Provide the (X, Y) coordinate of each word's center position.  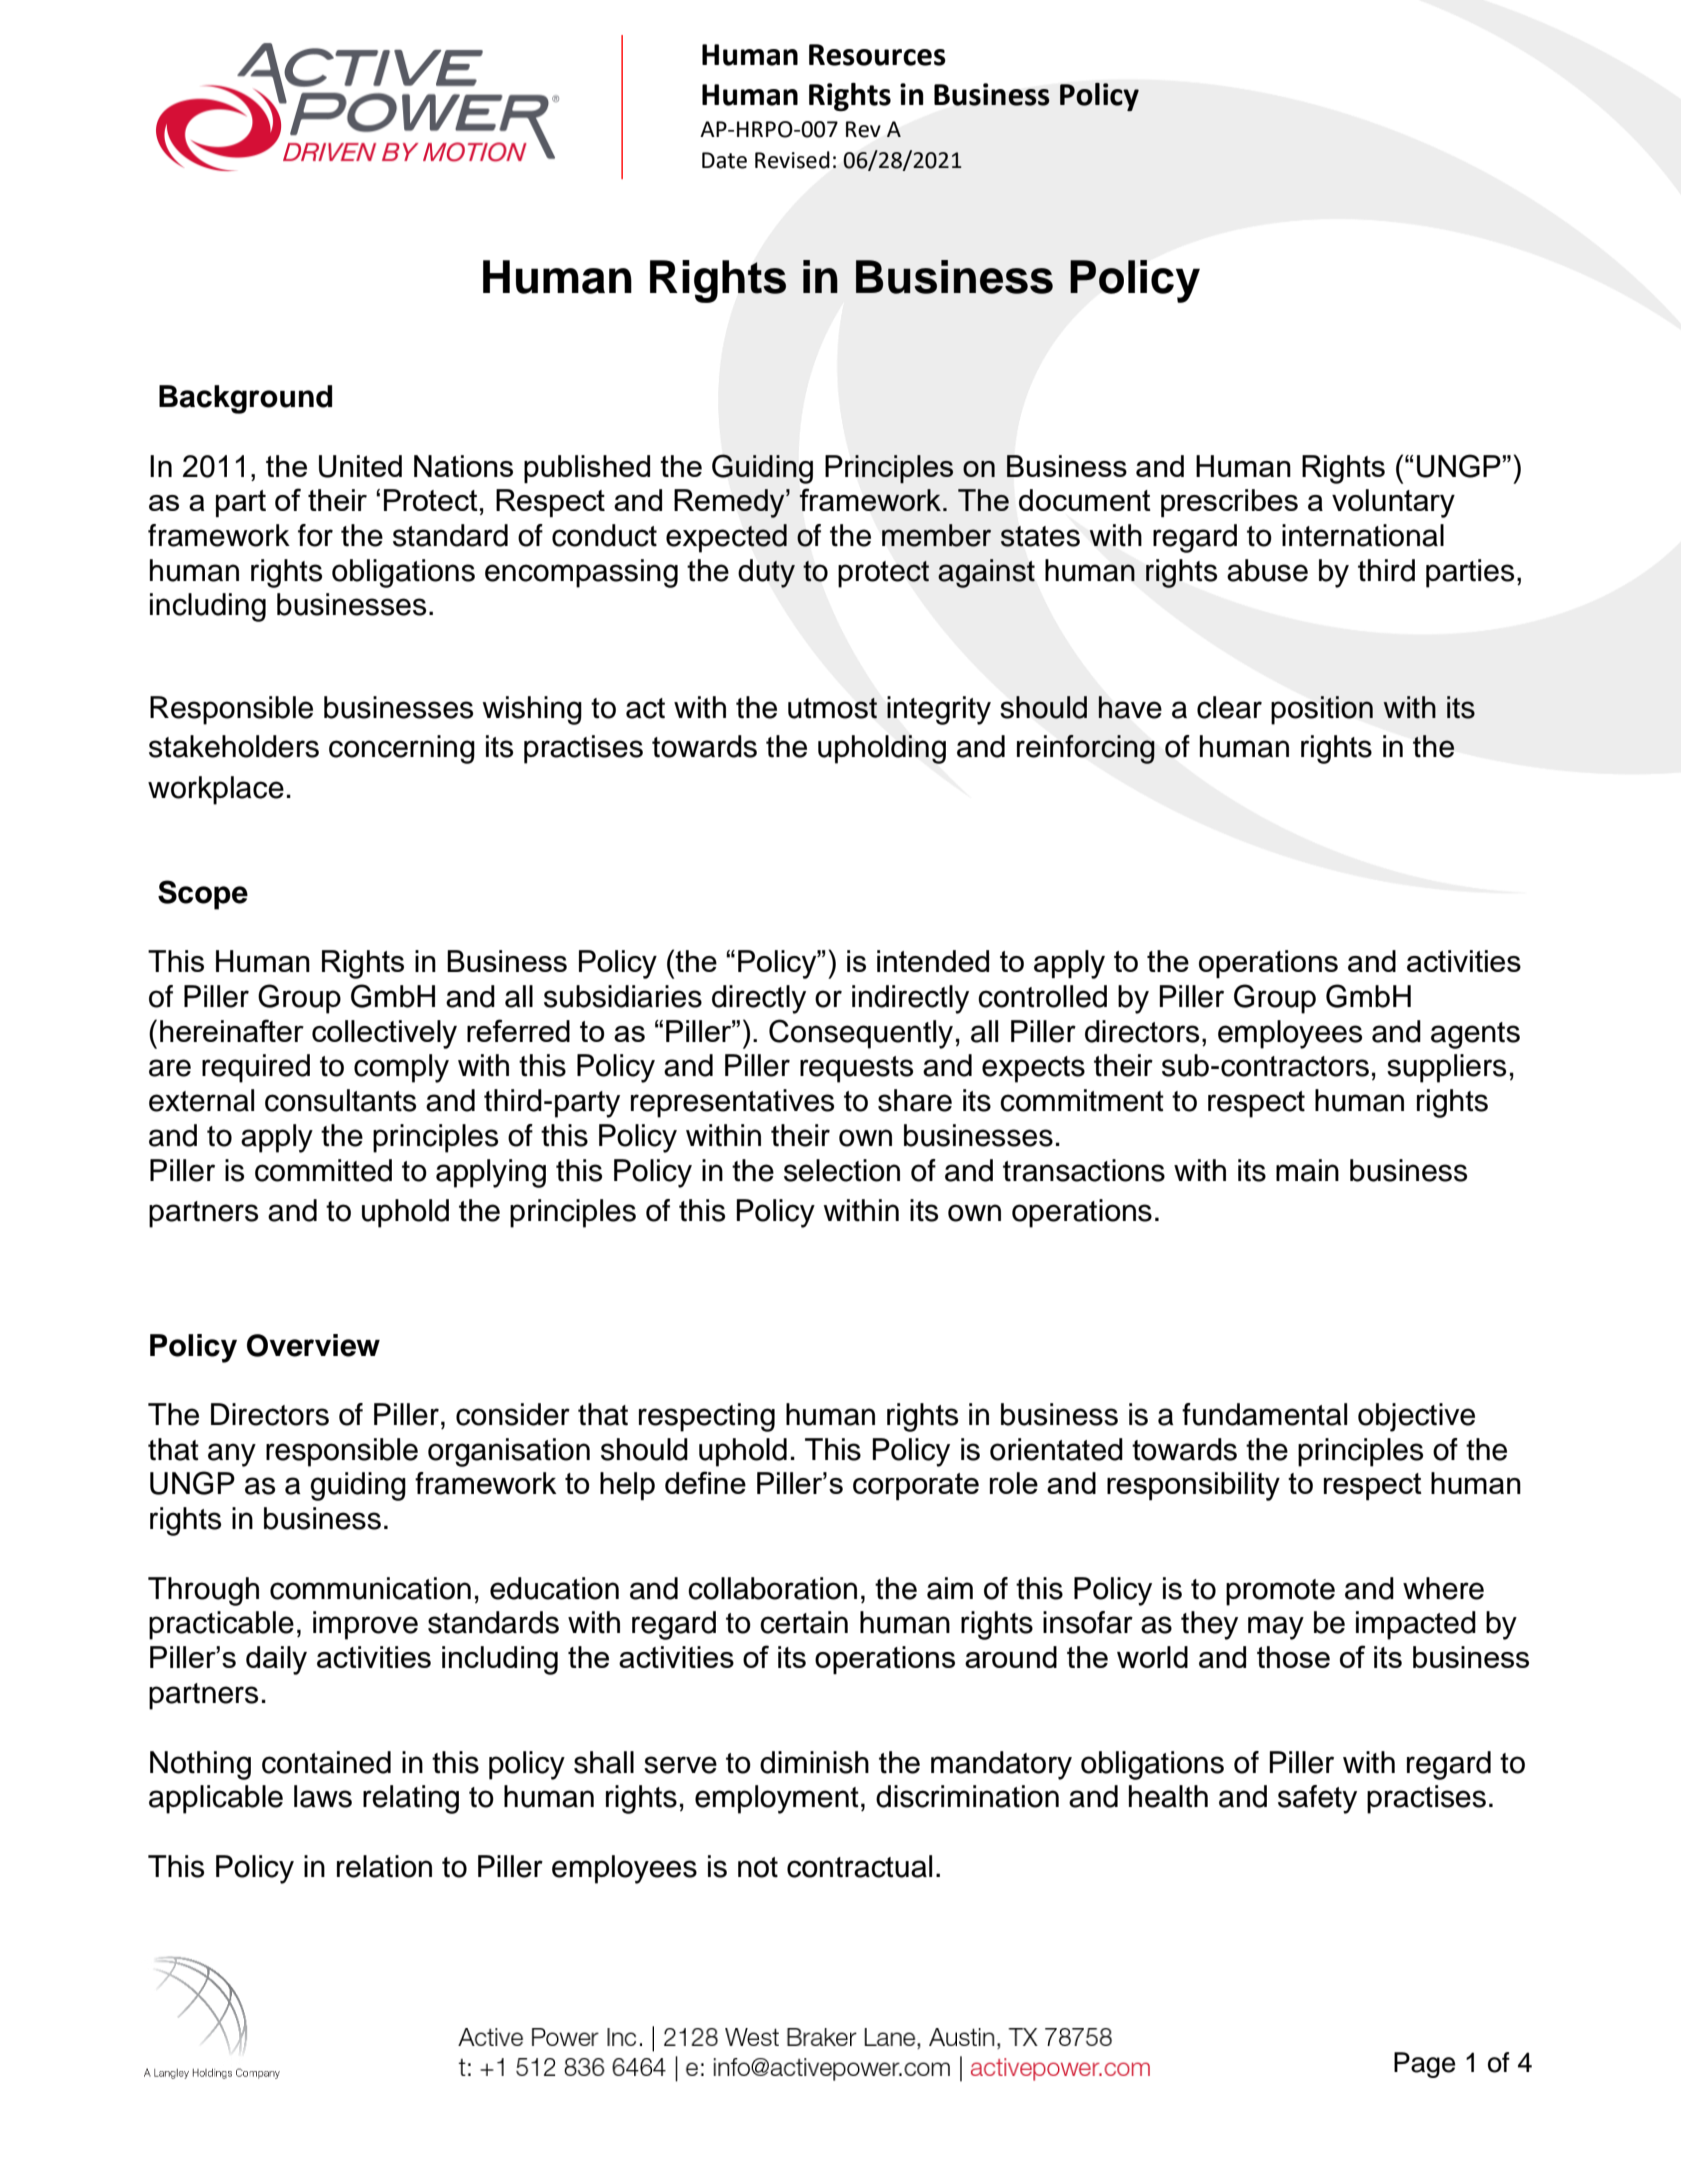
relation (384, 1866)
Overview (313, 1345)
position (1322, 710)
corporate (916, 1486)
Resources (877, 55)
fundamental (1264, 1414)
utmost (832, 708)
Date (724, 160)
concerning (402, 749)
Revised (792, 160)
